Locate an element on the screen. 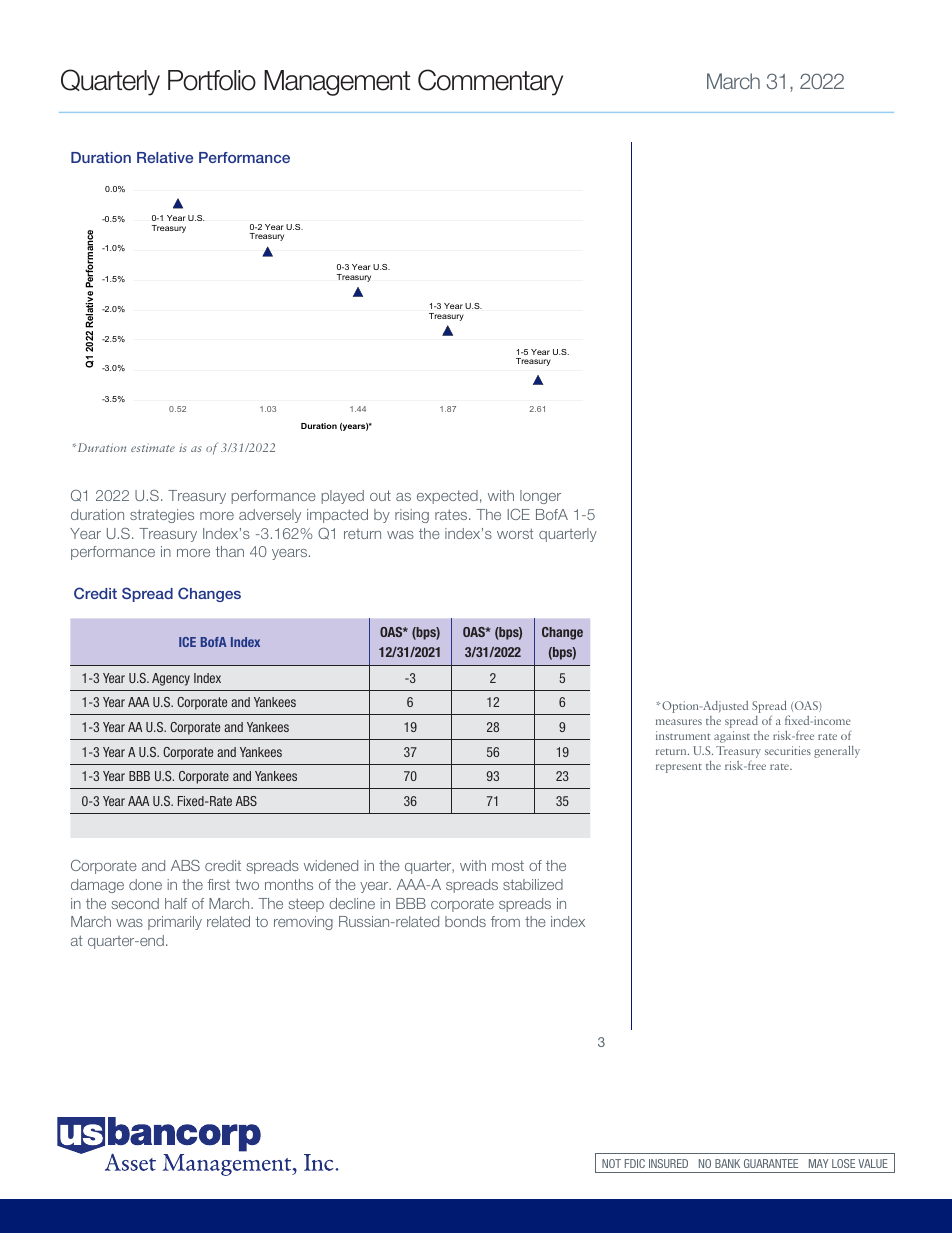  Commentary is located at coordinates (490, 82).
